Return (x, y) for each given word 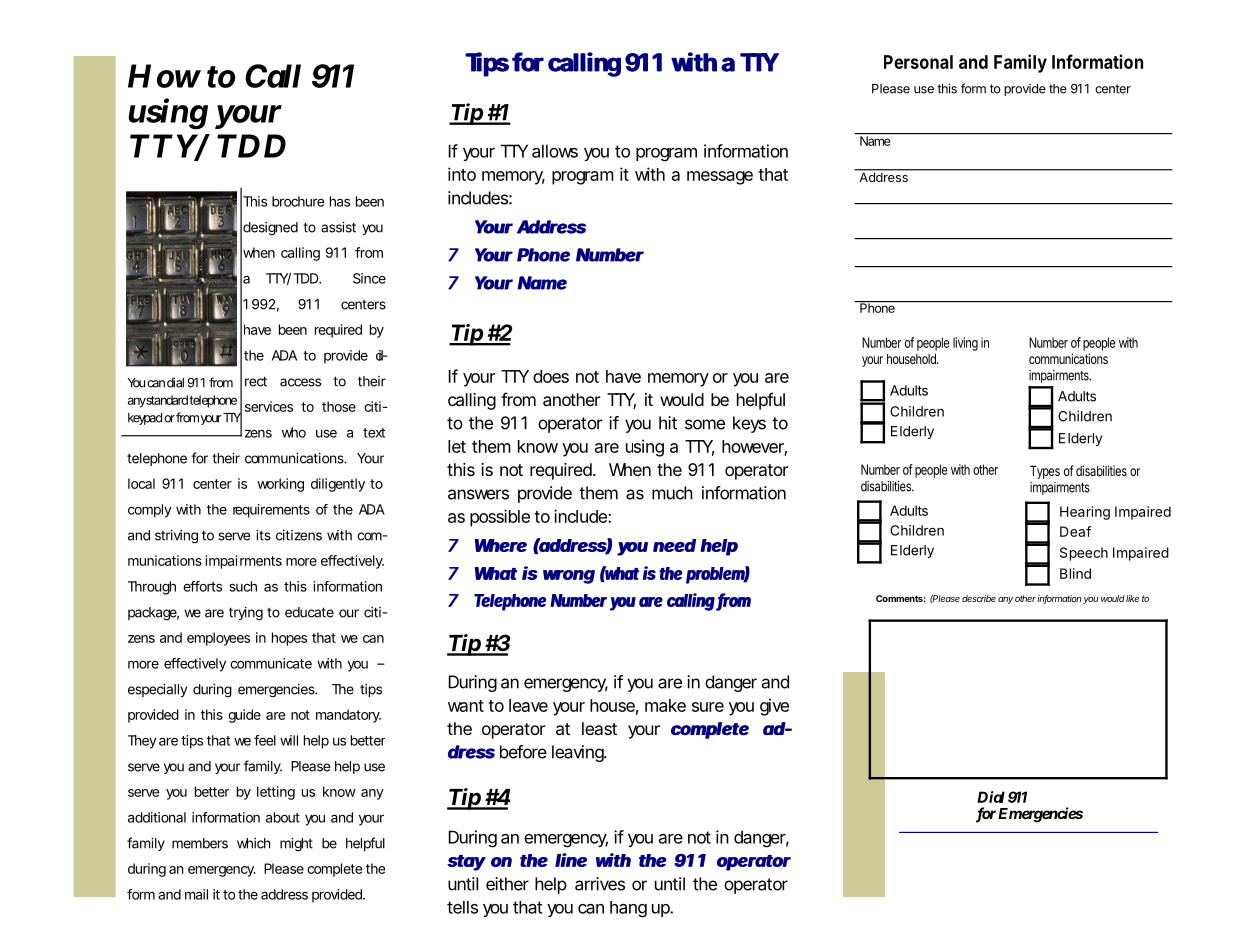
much (672, 493)
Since (369, 278)
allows (555, 151)
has (340, 201)
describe (979, 598)
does (551, 376)
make (665, 705)
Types (1045, 472)
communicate (271, 663)
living (965, 344)
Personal (918, 62)
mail (196, 894)
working (280, 485)
